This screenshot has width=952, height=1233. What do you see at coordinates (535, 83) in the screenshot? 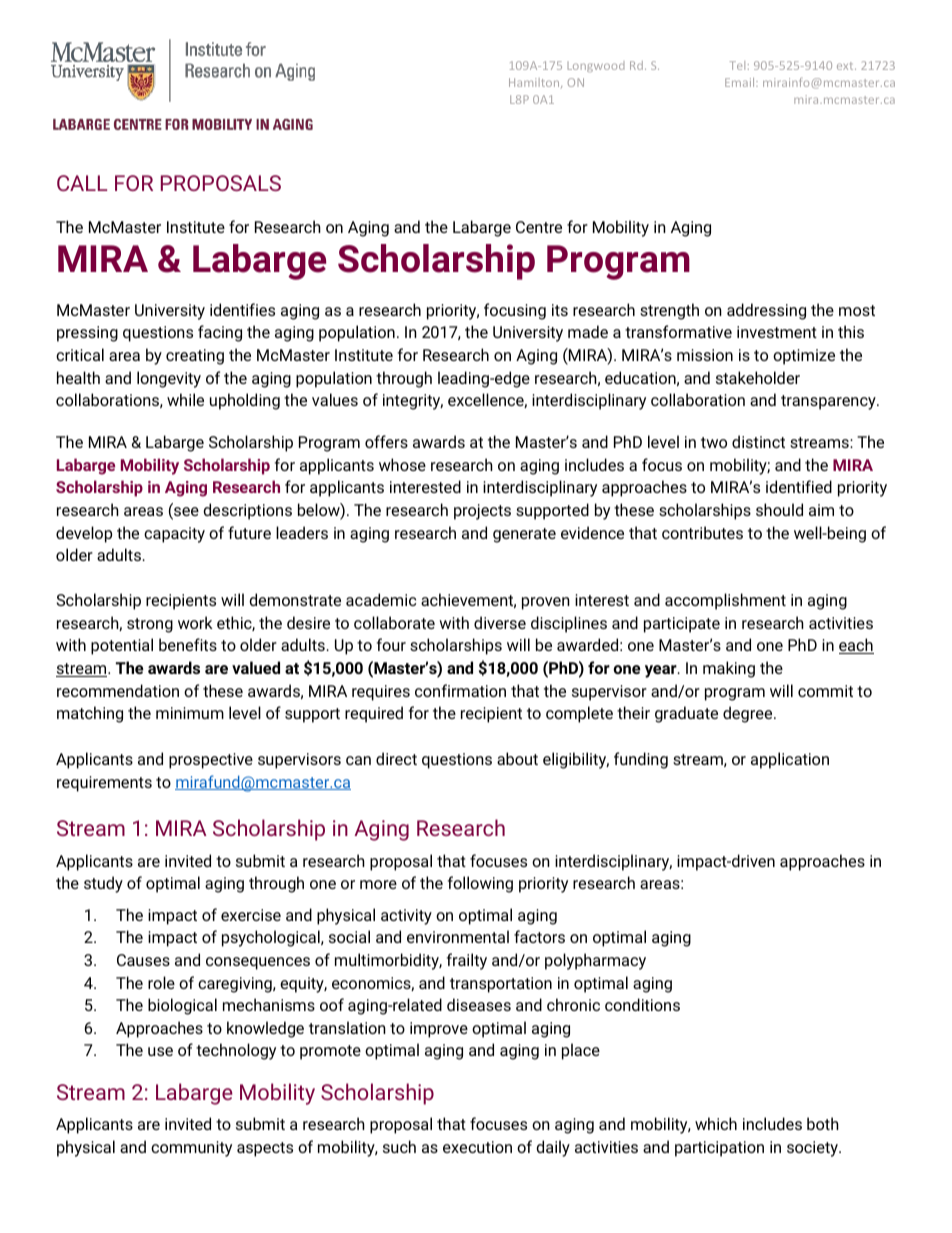
I see `Hamilton` at bounding box center [535, 83].
